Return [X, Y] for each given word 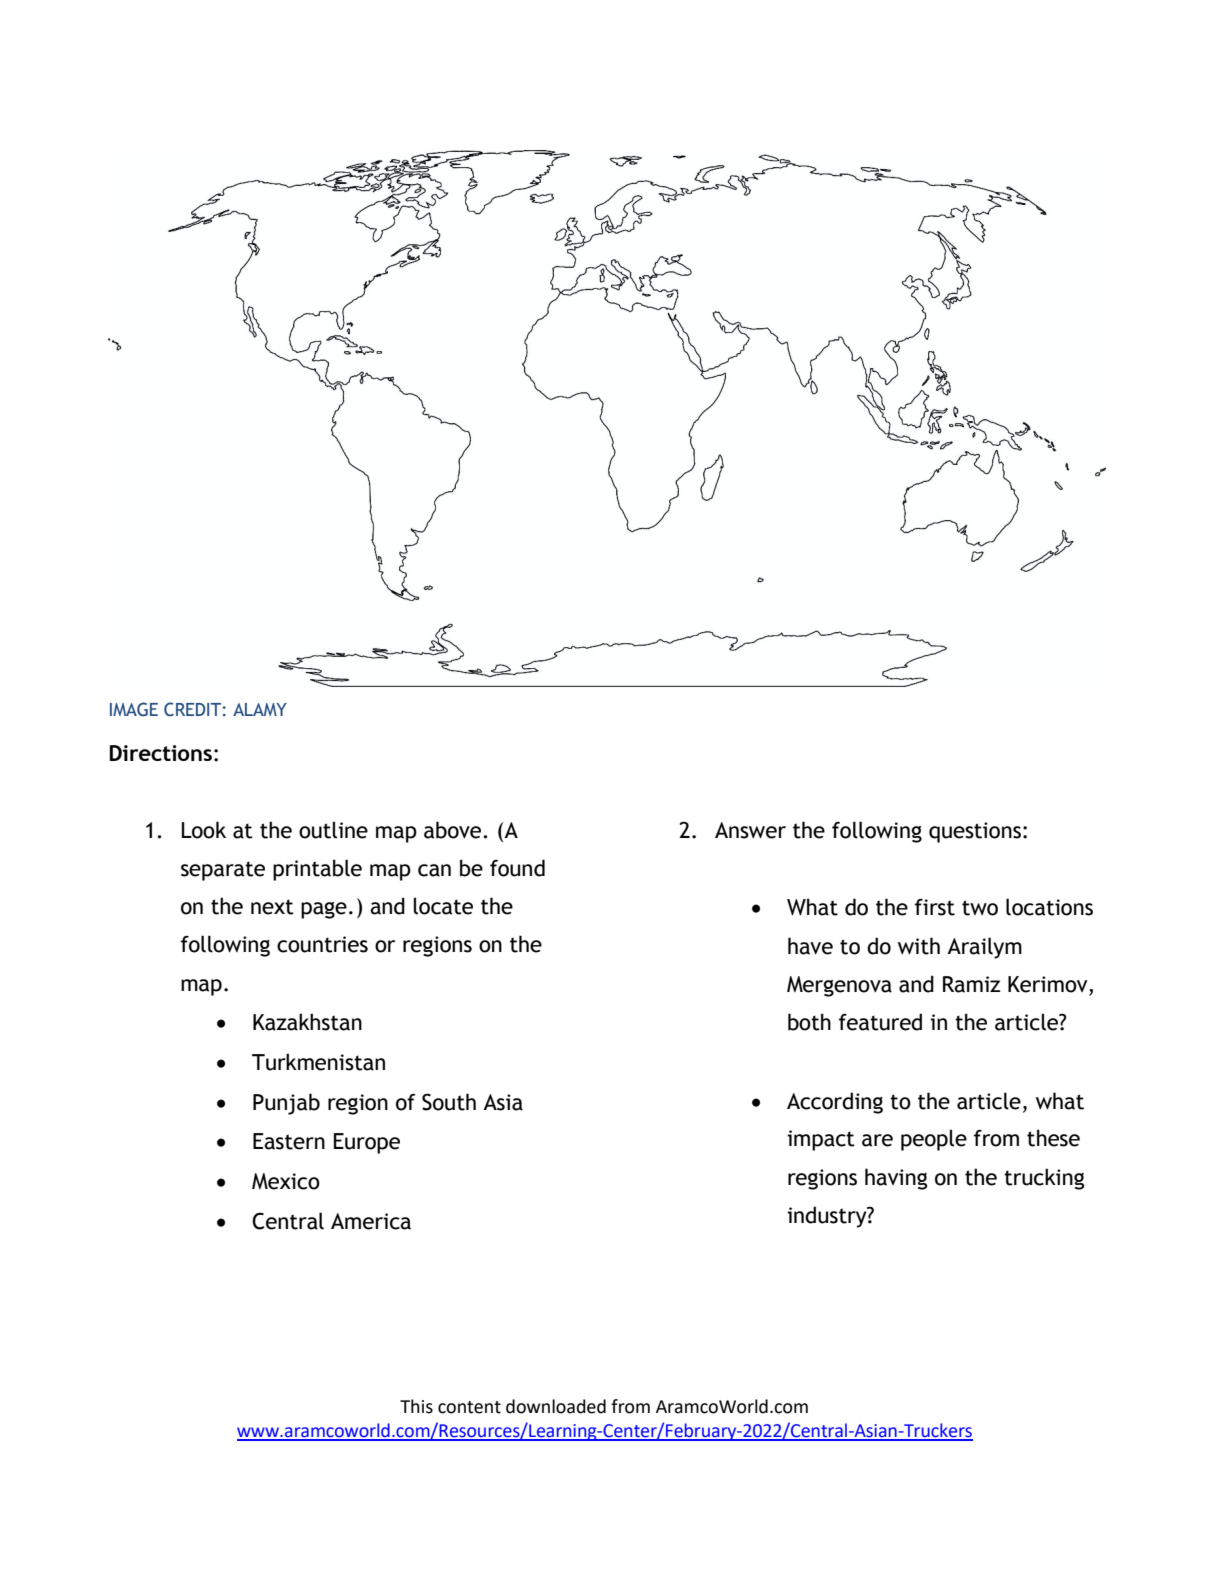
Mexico [286, 1181]
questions [975, 832]
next [272, 907]
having [896, 1179]
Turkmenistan [318, 1062]
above [454, 830]
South [449, 1102]
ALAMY [260, 709]
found [517, 868]
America [371, 1221]
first [935, 907]
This [416, 1406]
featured [880, 1022]
